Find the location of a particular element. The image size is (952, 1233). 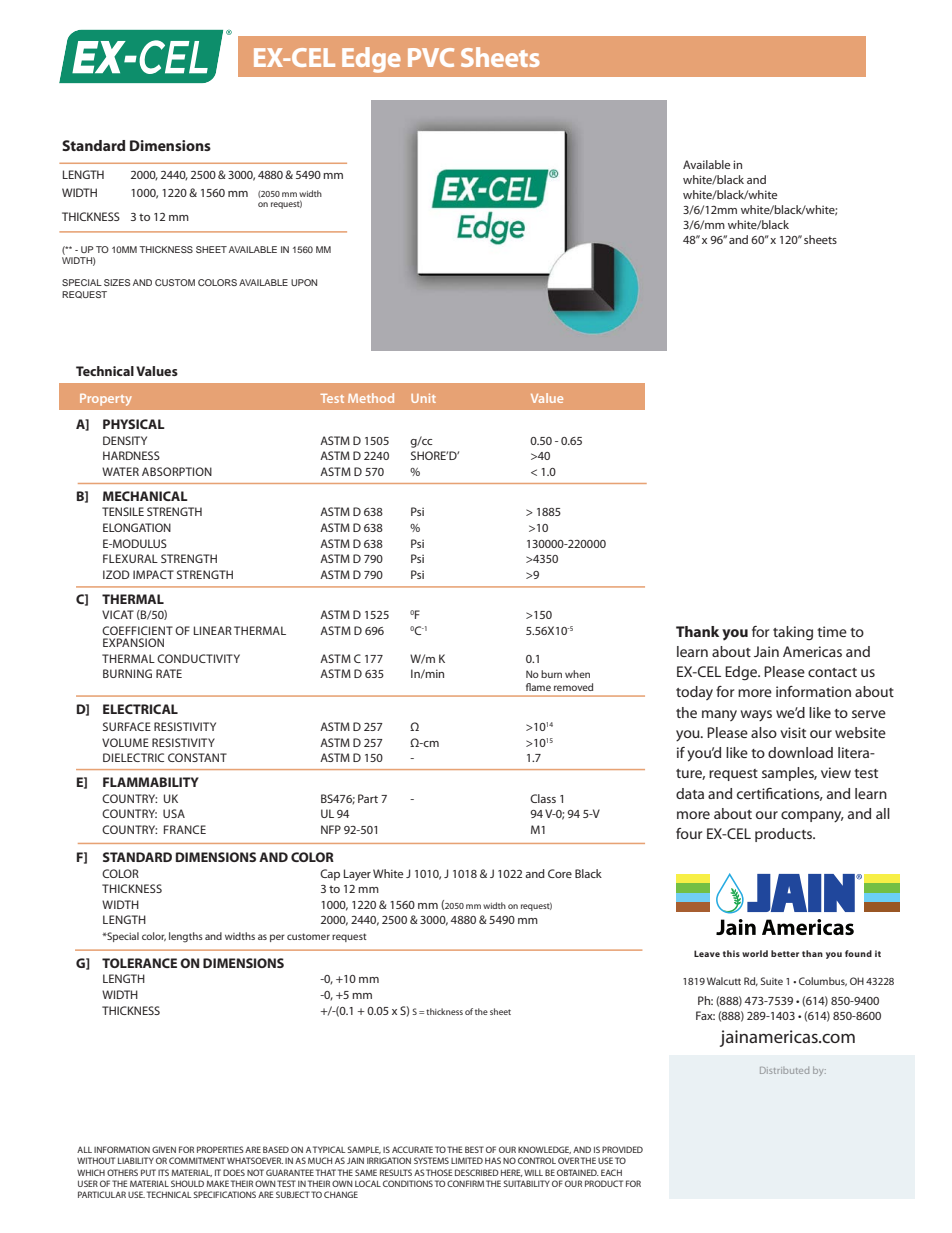

Core is located at coordinates (560, 873).
